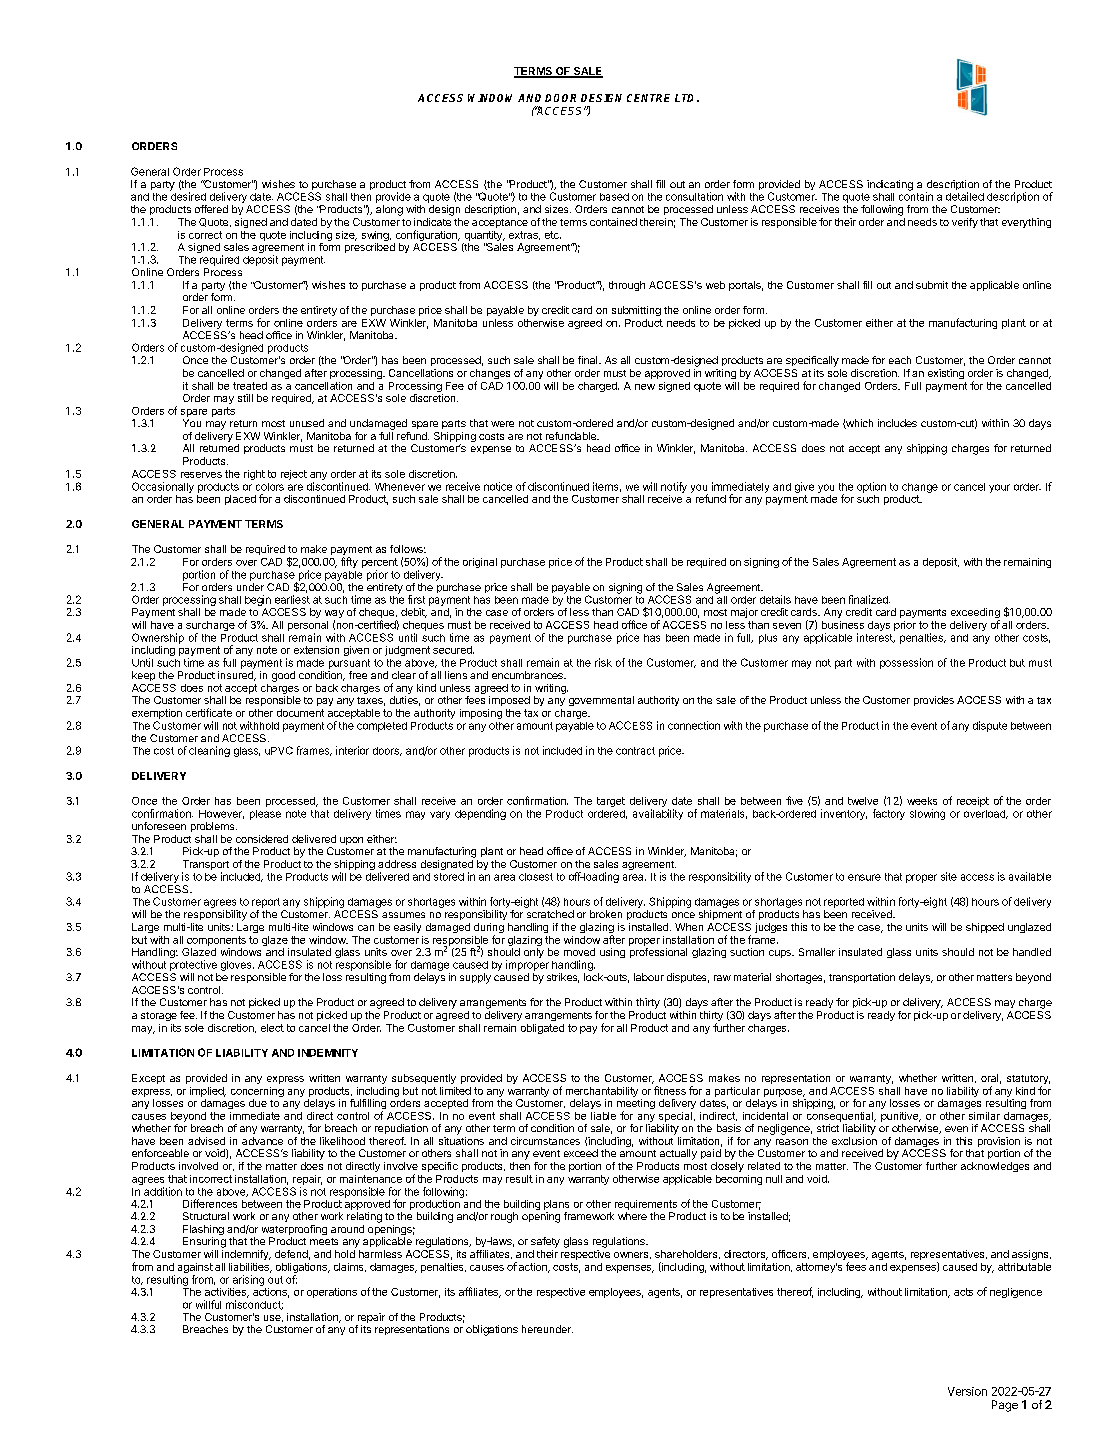 This screenshot has width=1117, height=1445. Describe the element at coordinates (648, 98) in the screenshot. I see `CENTRE` at that location.
